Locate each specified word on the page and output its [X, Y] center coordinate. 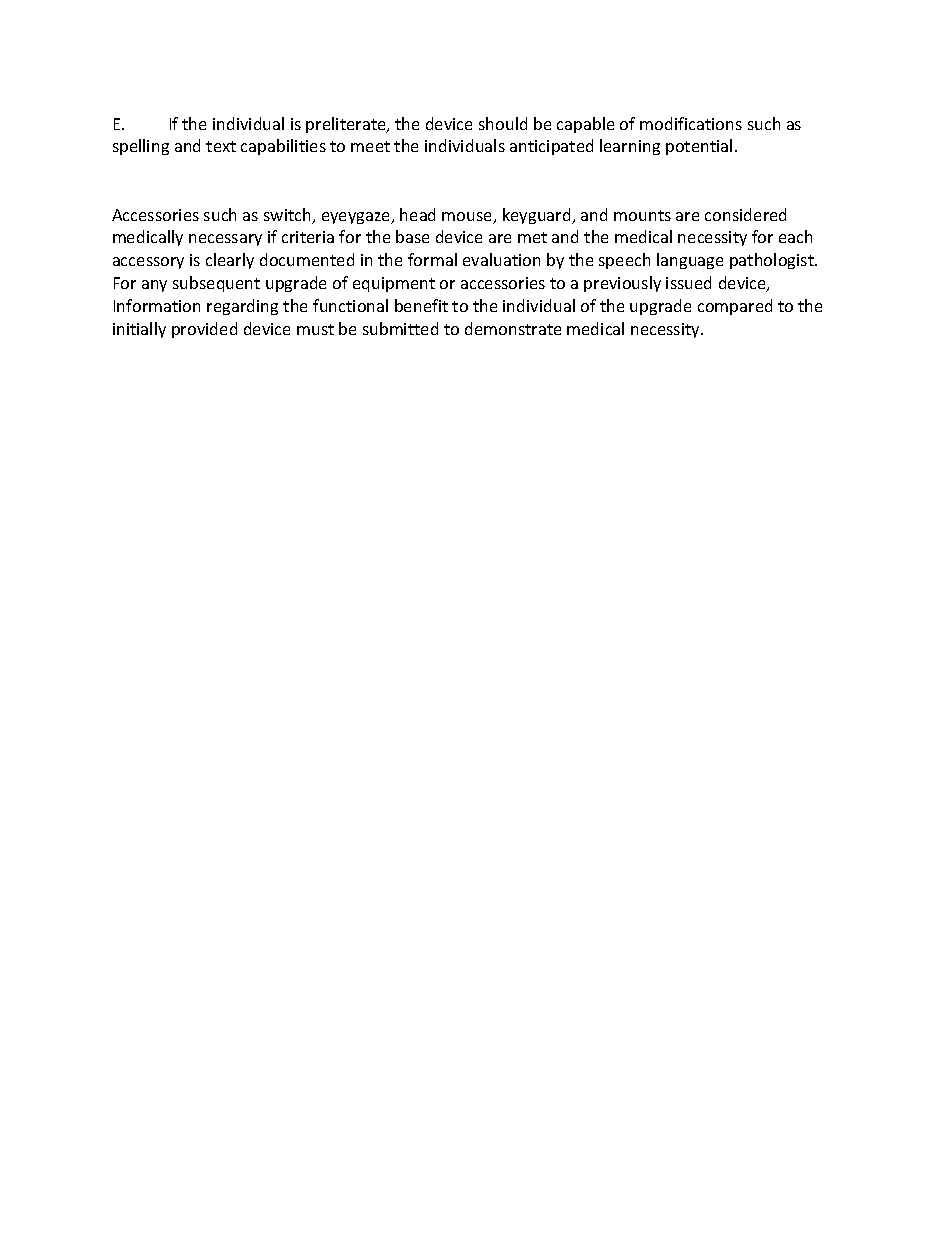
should [503, 123]
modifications [691, 123]
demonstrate [513, 328]
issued [688, 282]
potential [699, 147]
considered [745, 214]
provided [204, 330]
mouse [468, 218]
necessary [225, 240]
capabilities [283, 147]
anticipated [551, 147]
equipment [394, 284]
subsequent [216, 284]
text [221, 146]
